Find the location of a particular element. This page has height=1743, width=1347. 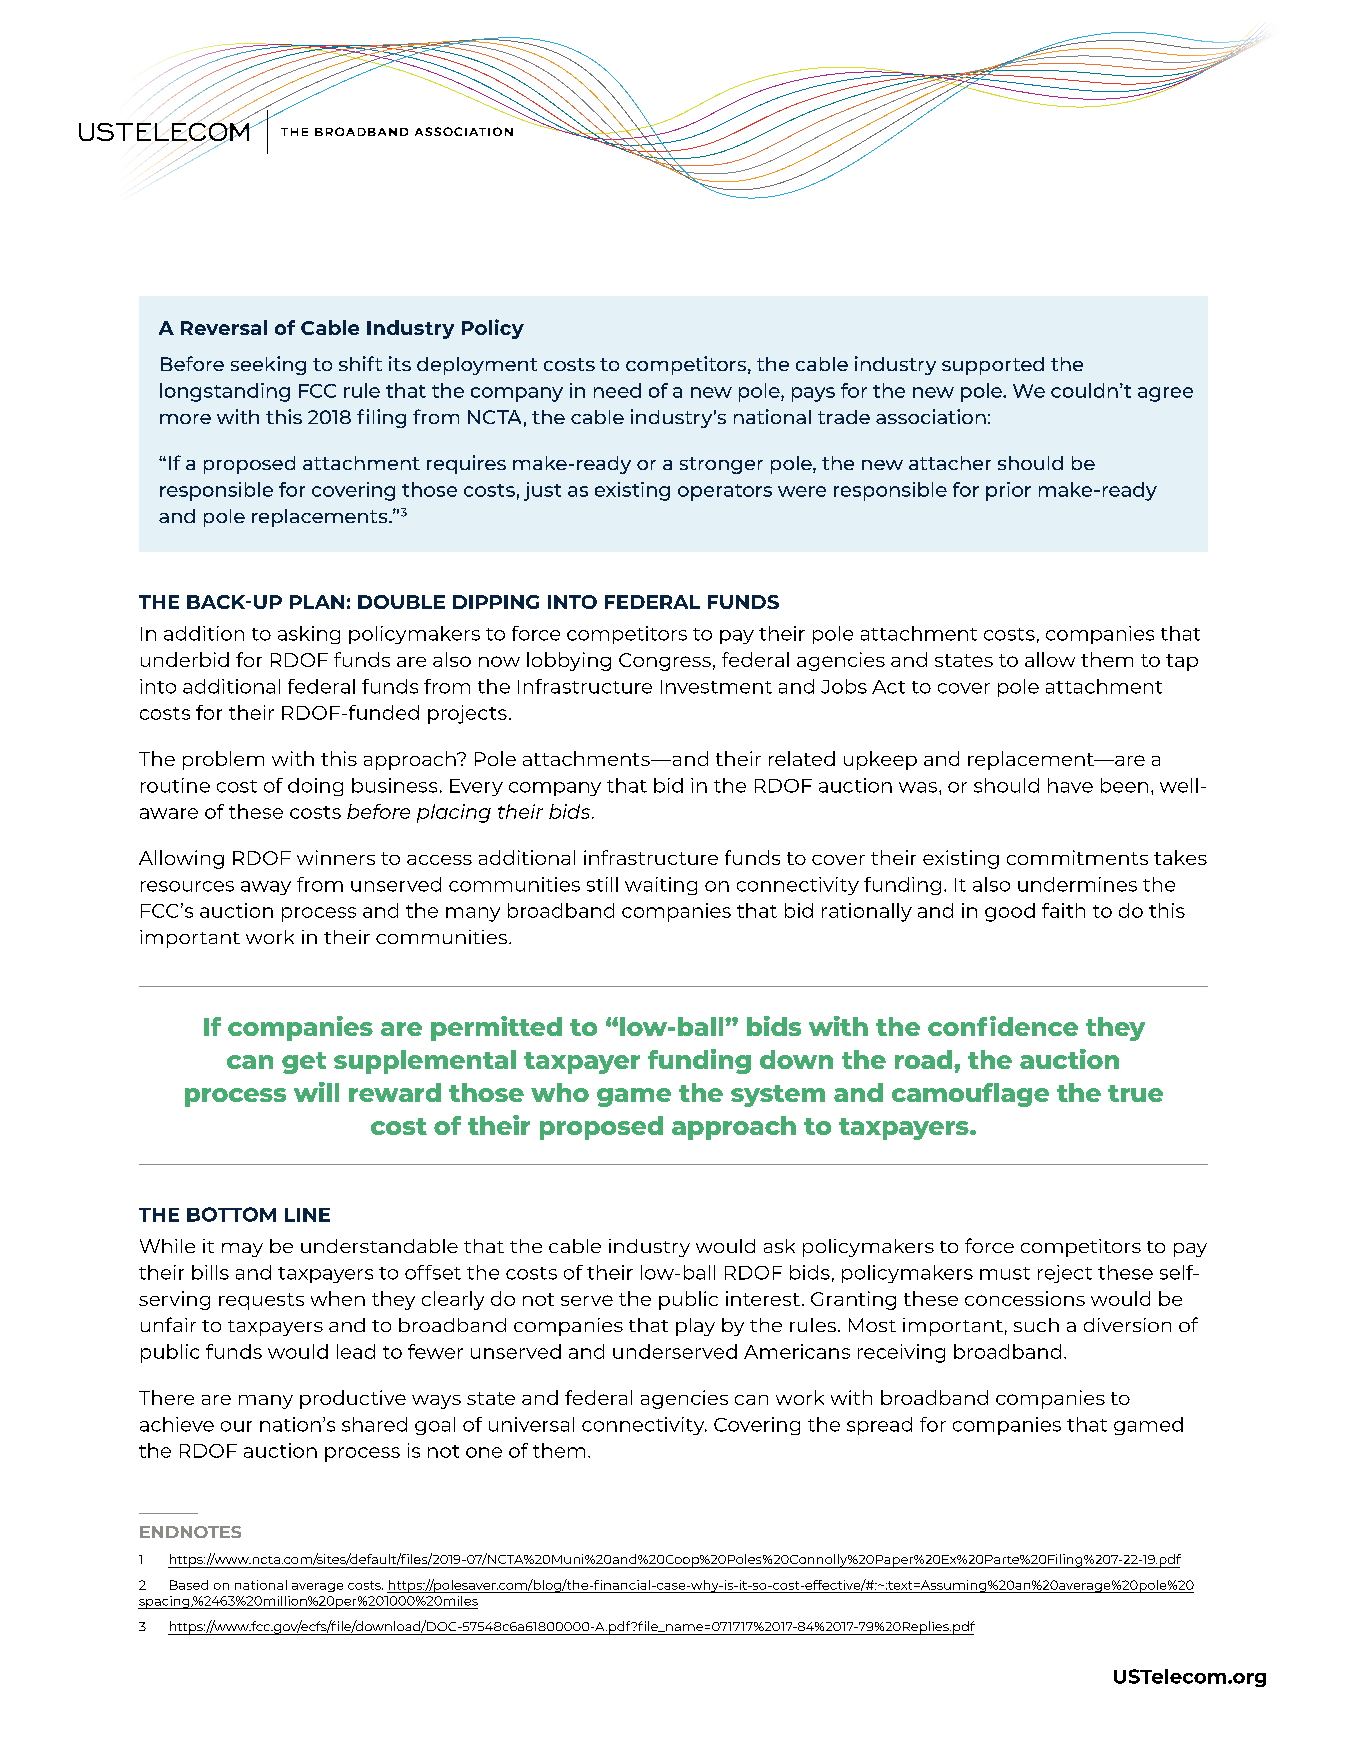

asking is located at coordinates (309, 635).
